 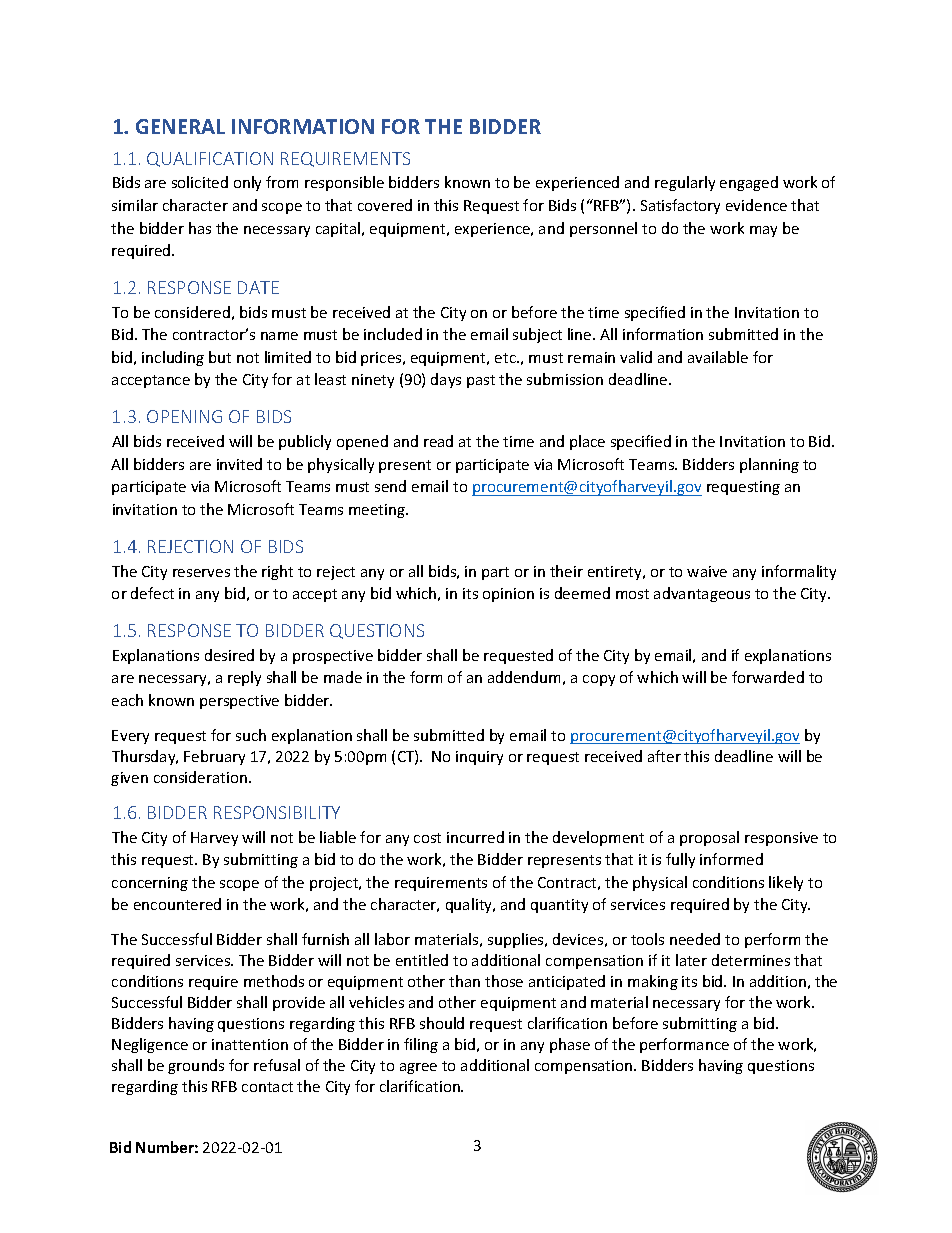 What do you see at coordinates (220, 357) in the page?
I see `but` at bounding box center [220, 357].
